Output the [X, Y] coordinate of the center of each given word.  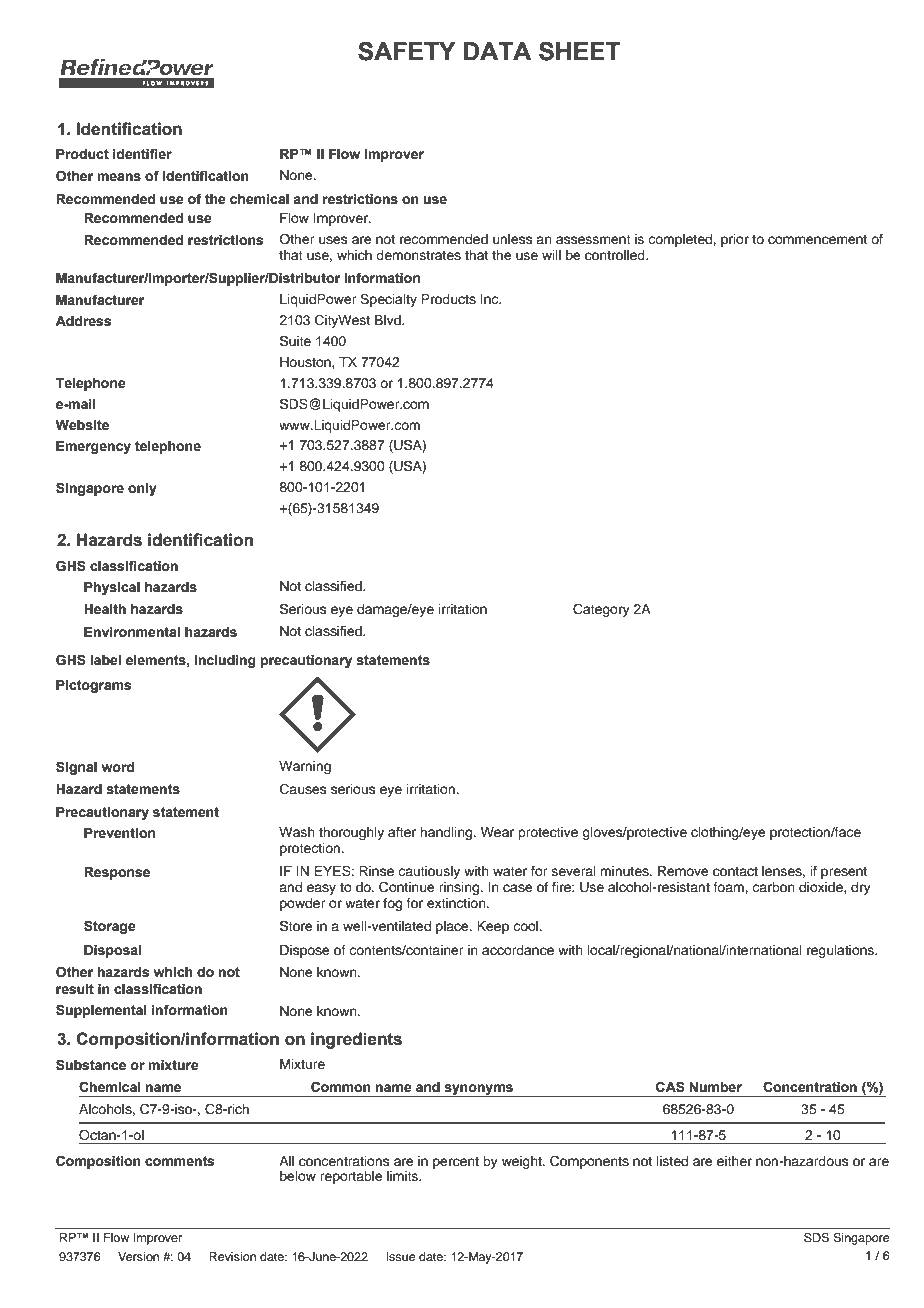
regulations [842, 951]
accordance [518, 950]
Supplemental [101, 1011]
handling [447, 833]
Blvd [389, 320]
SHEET [580, 51]
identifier [142, 154]
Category [601, 610]
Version [138, 1256]
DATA [497, 51]
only [142, 489]
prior [735, 240]
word [118, 767]
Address [83, 321]
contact [735, 872]
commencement [817, 240]
